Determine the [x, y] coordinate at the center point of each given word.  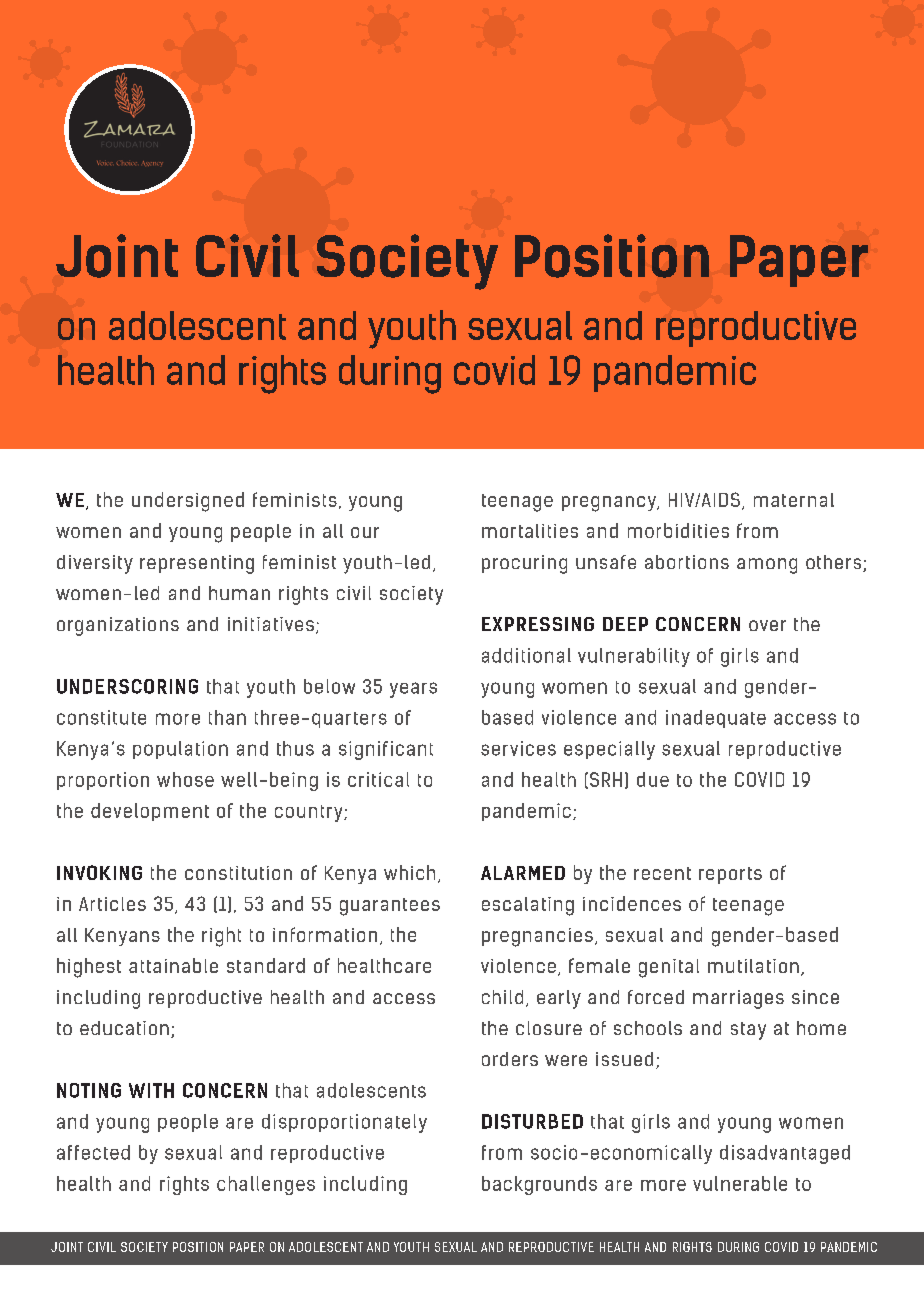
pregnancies [537, 937]
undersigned [188, 502]
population [180, 750]
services [518, 748]
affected [93, 1152]
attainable [173, 965]
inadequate [716, 719]
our [365, 532]
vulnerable [740, 1183]
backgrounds [539, 1185]
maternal [794, 500]
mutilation [753, 966]
